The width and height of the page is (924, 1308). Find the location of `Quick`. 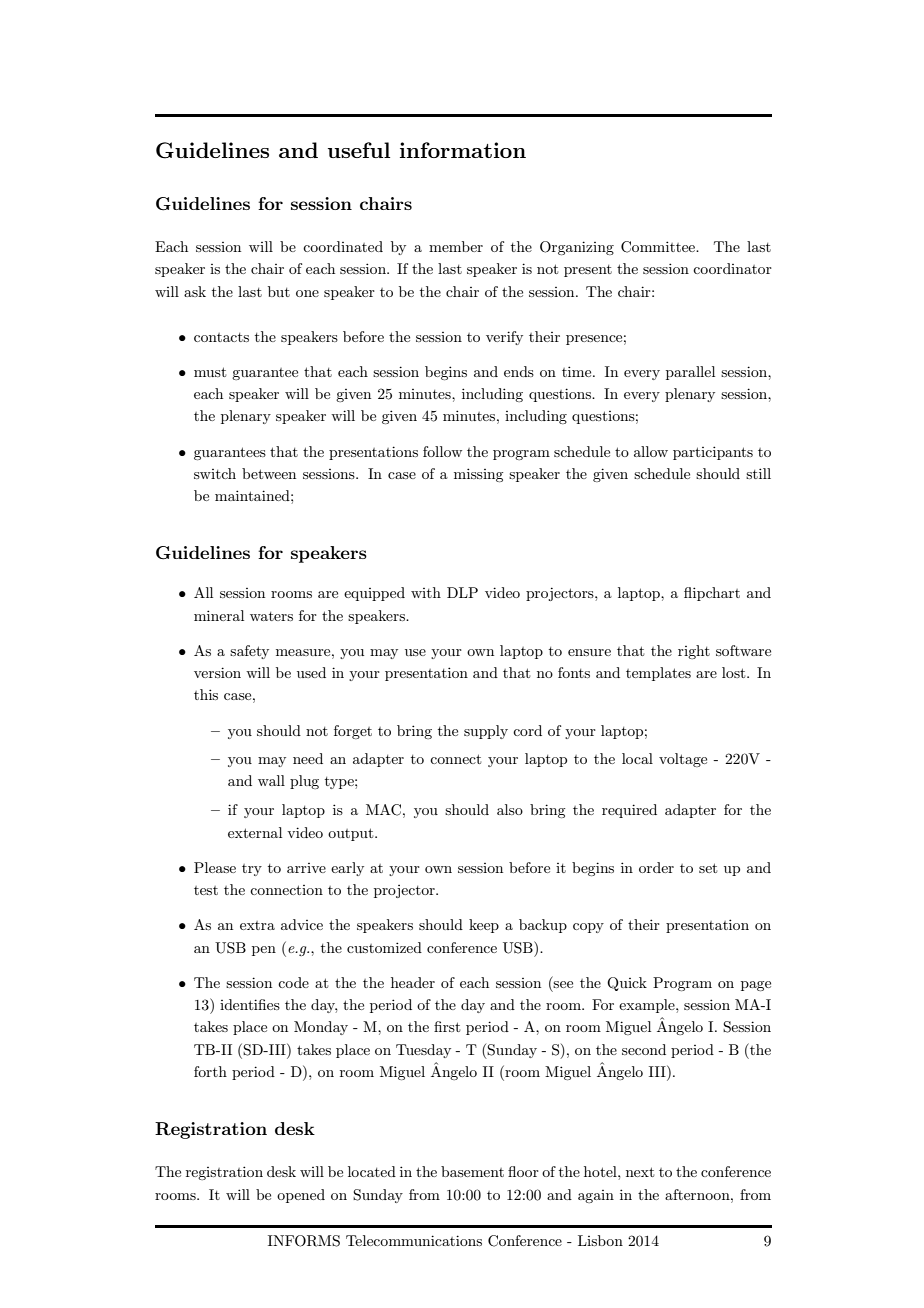

Quick is located at coordinates (627, 984).
